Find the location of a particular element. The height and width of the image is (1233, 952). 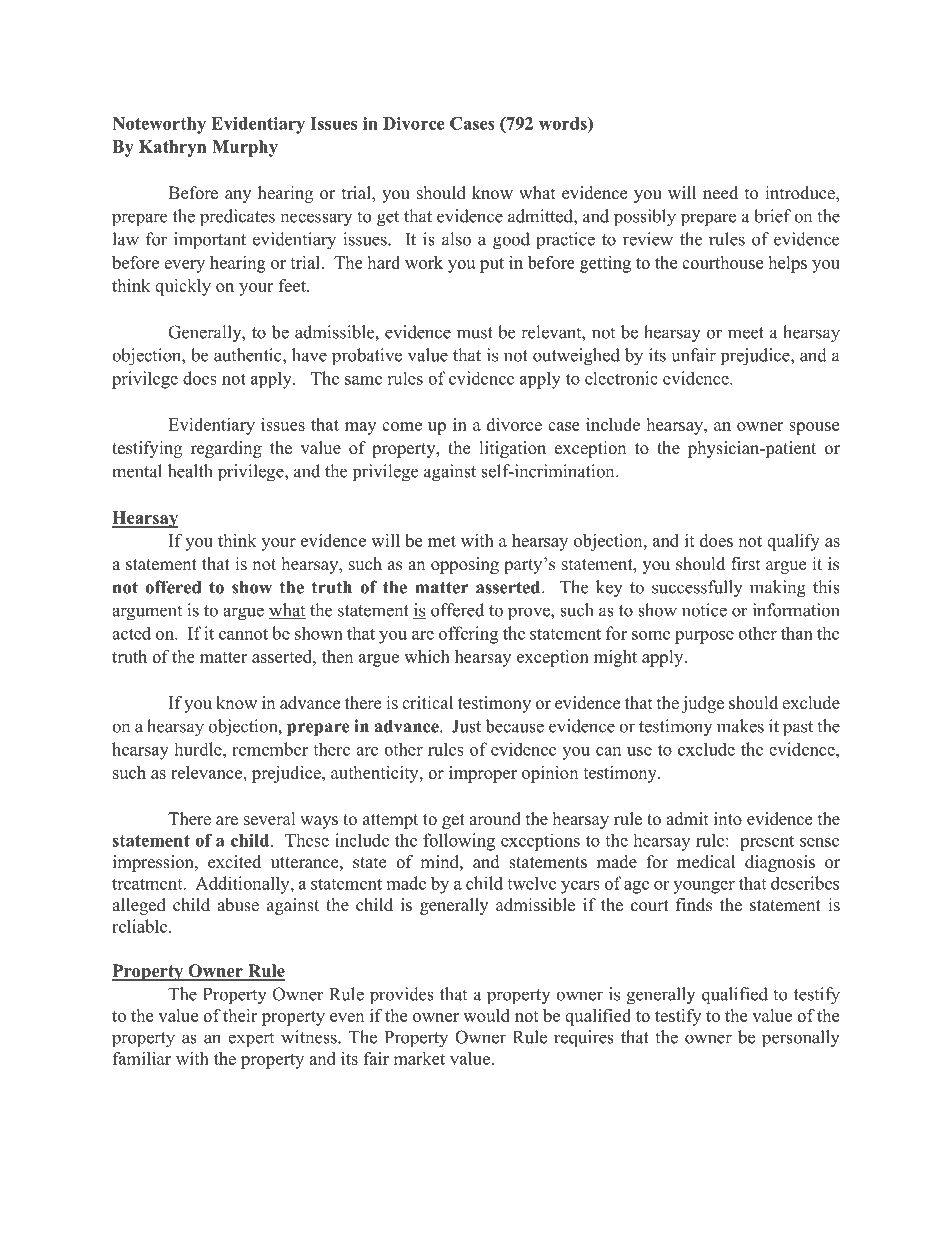

meet is located at coordinates (746, 333).
